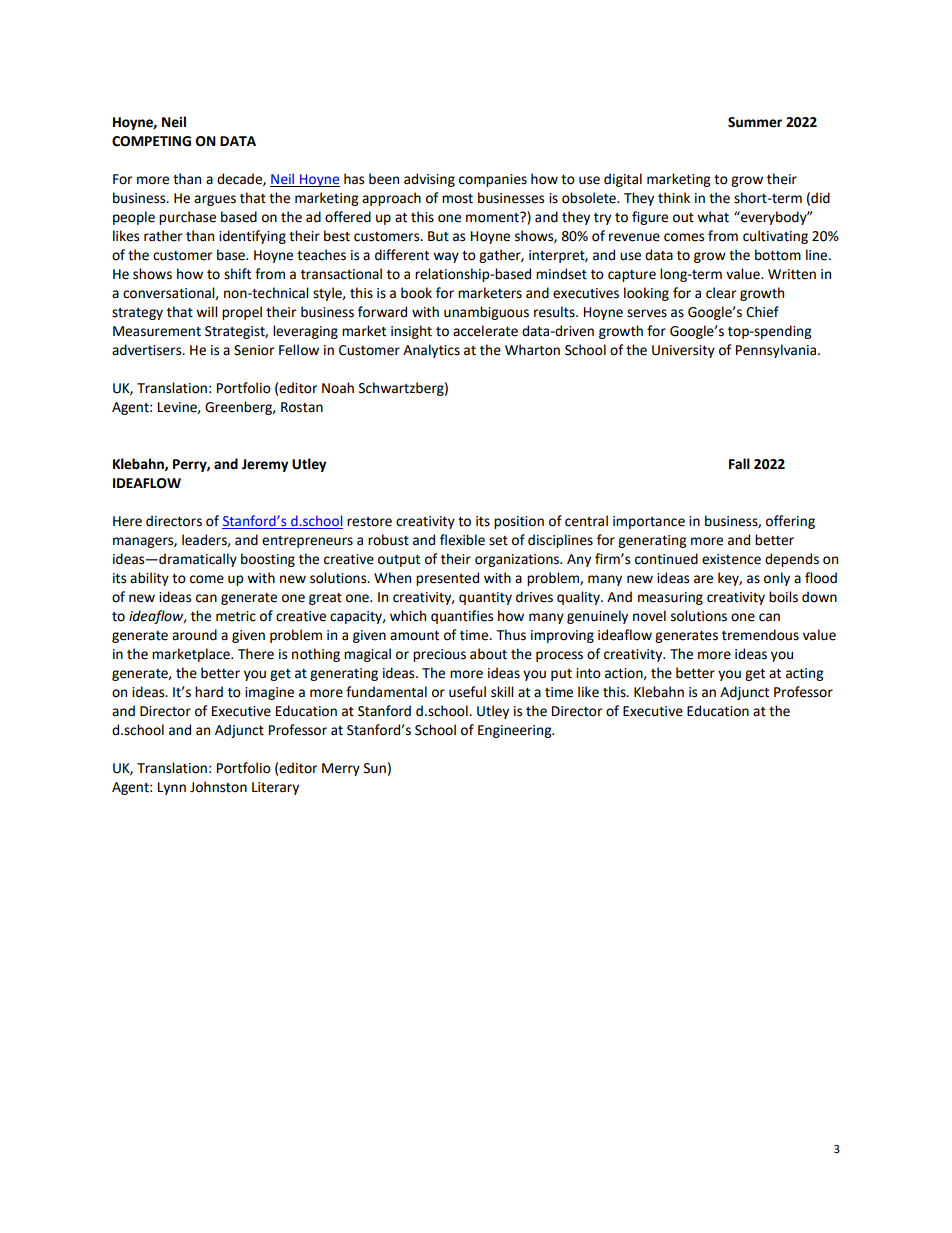 This document has height=1233, width=952. I want to click on Pennsylvania, so click(777, 351).
